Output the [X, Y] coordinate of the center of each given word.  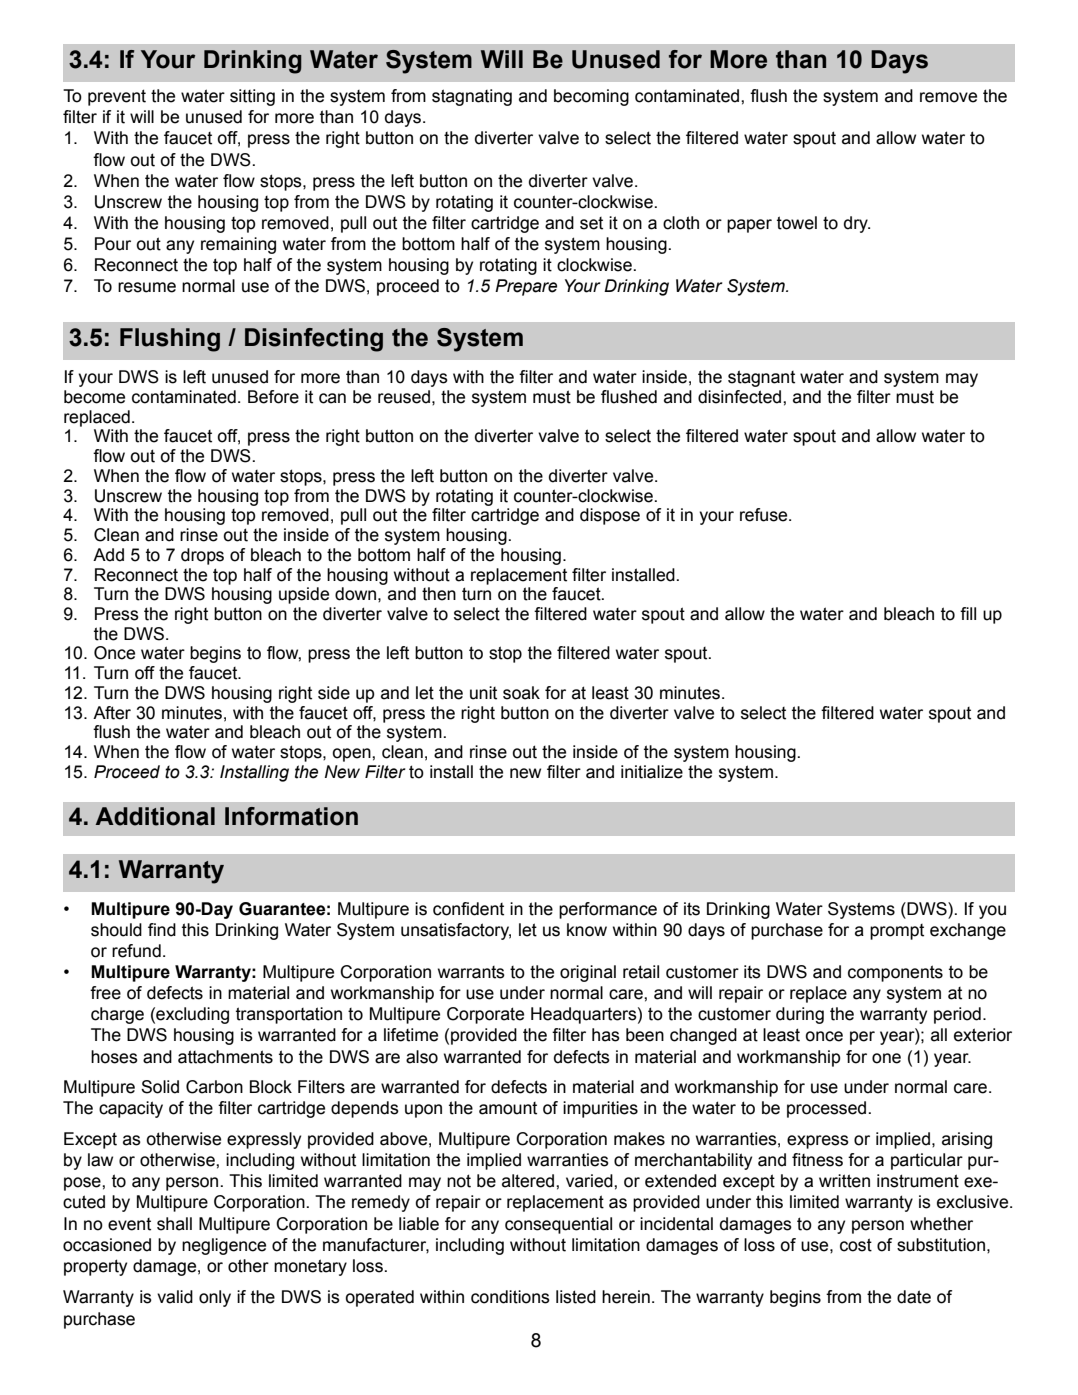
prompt [897, 932]
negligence [224, 1246]
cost [856, 1245]
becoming [591, 97]
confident [468, 909]
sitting [252, 97]
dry [857, 224]
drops [202, 556]
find [162, 930]
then [439, 594]
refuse [765, 515]
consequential [558, 1225]
